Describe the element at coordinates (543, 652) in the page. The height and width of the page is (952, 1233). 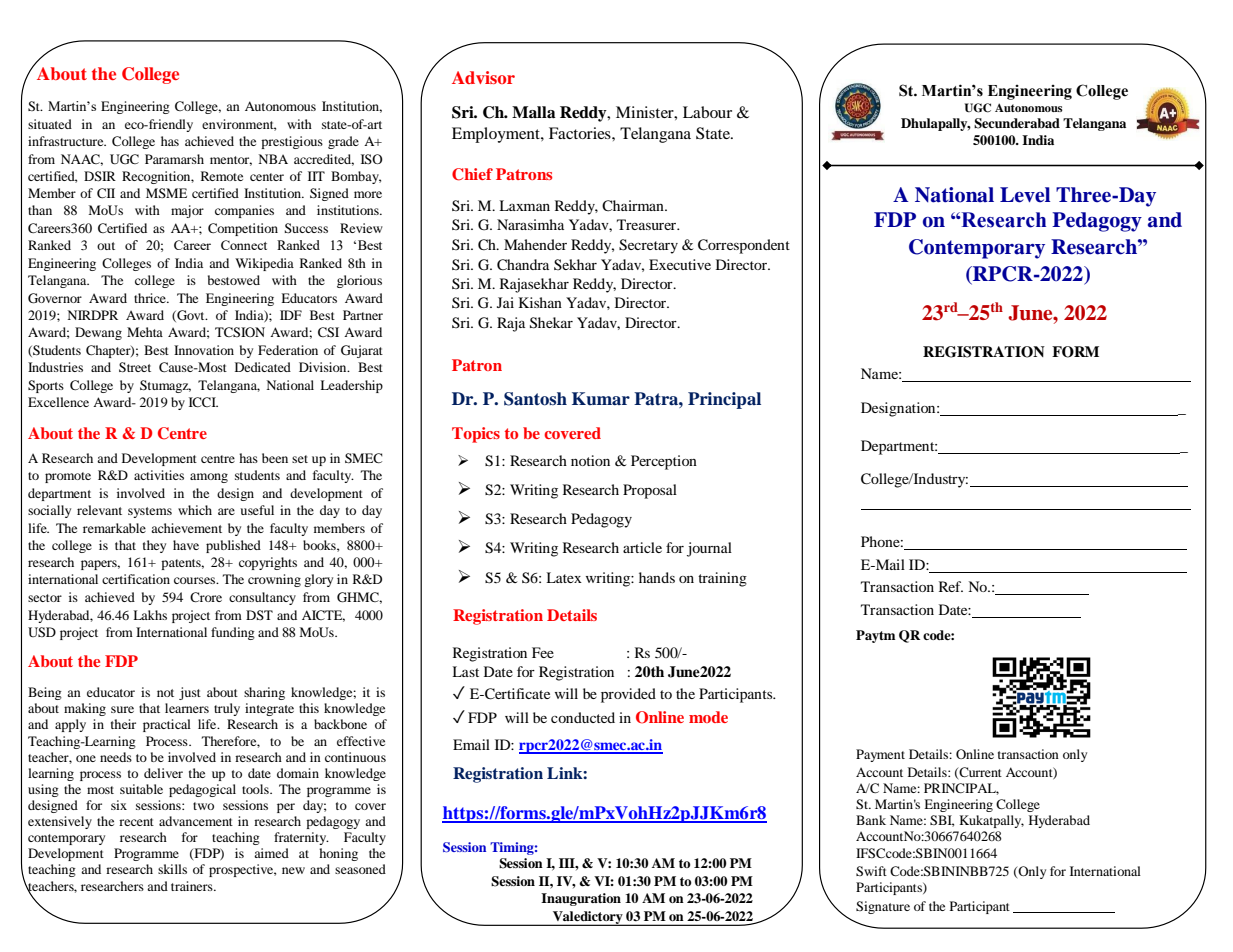
I see `Fee` at that location.
